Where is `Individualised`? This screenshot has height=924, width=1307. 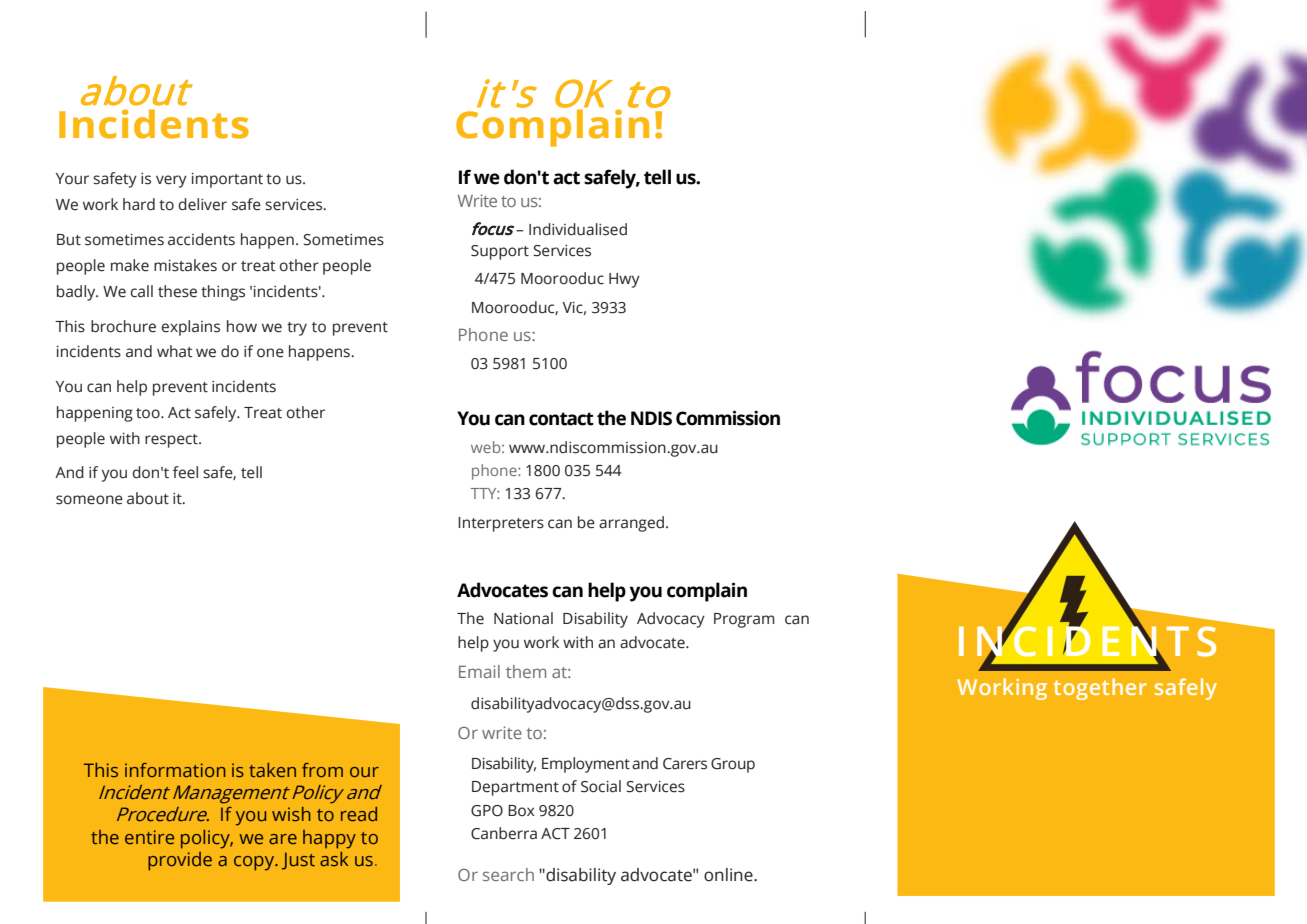 Individualised is located at coordinates (578, 229).
